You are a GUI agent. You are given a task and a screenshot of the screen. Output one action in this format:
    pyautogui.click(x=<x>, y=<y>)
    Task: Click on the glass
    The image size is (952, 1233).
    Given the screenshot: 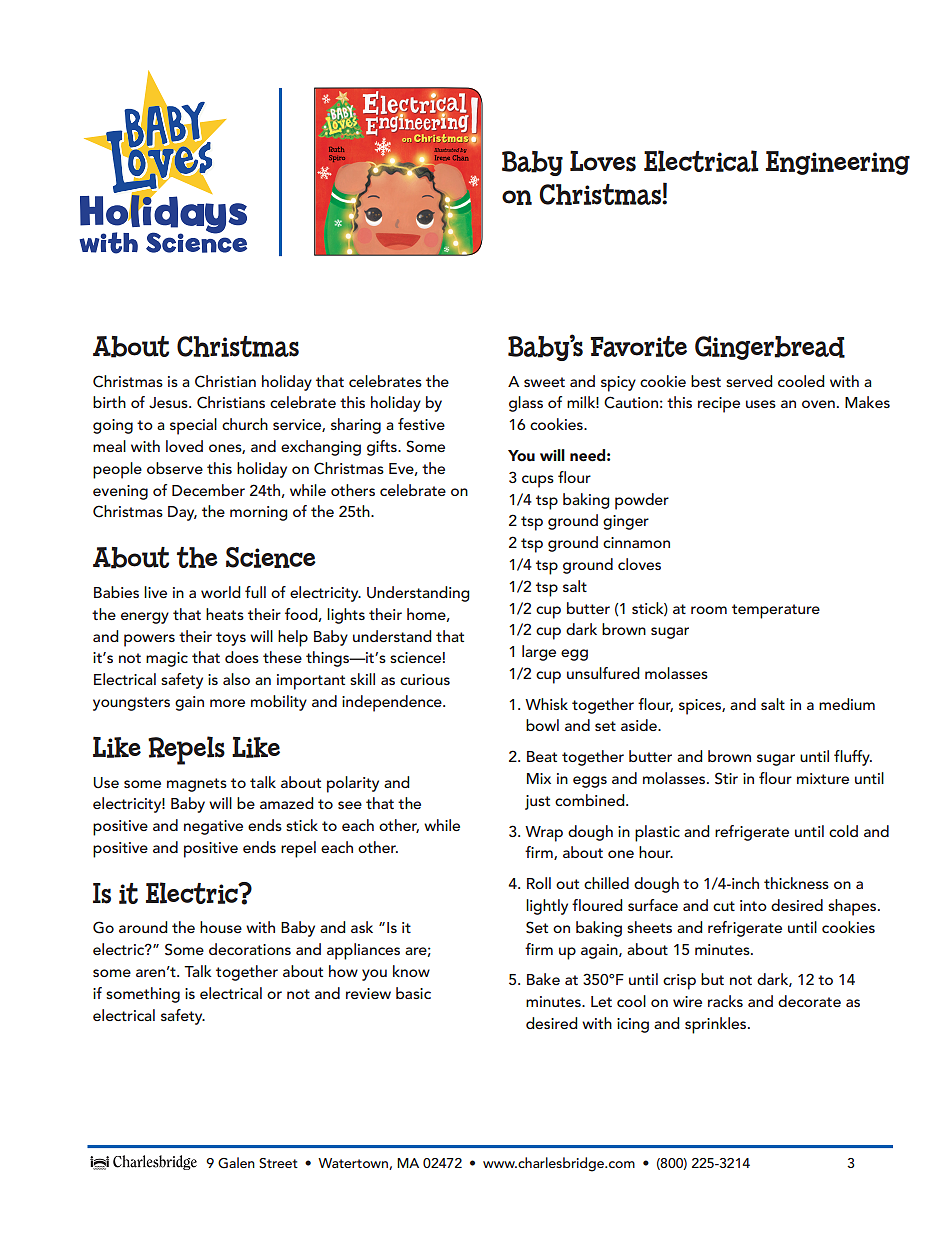 What is the action you would take?
    pyautogui.click(x=526, y=404)
